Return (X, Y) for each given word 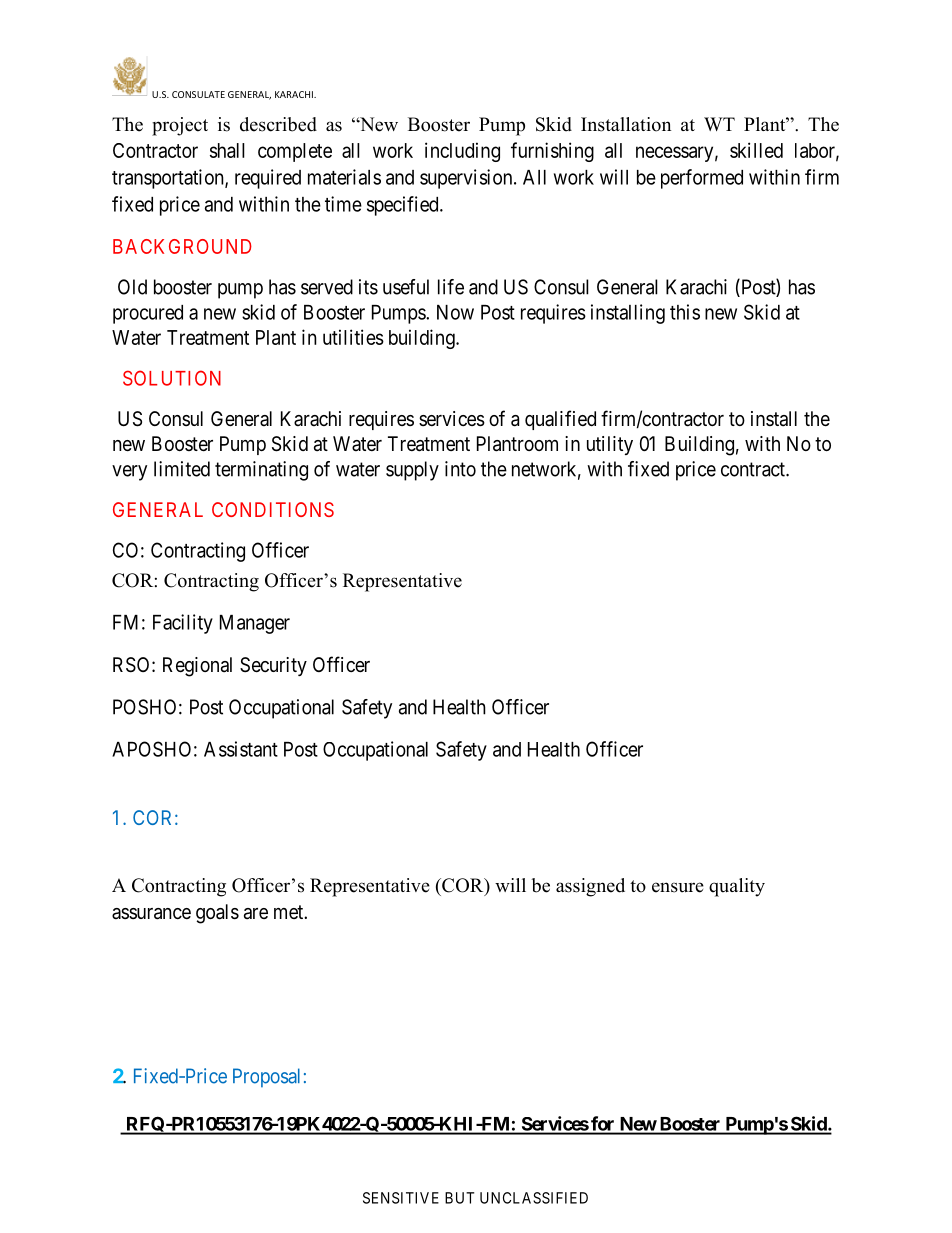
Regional (197, 667)
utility (610, 445)
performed (702, 179)
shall (227, 150)
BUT (459, 1198)
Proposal (266, 1078)
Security (273, 666)
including (462, 152)
